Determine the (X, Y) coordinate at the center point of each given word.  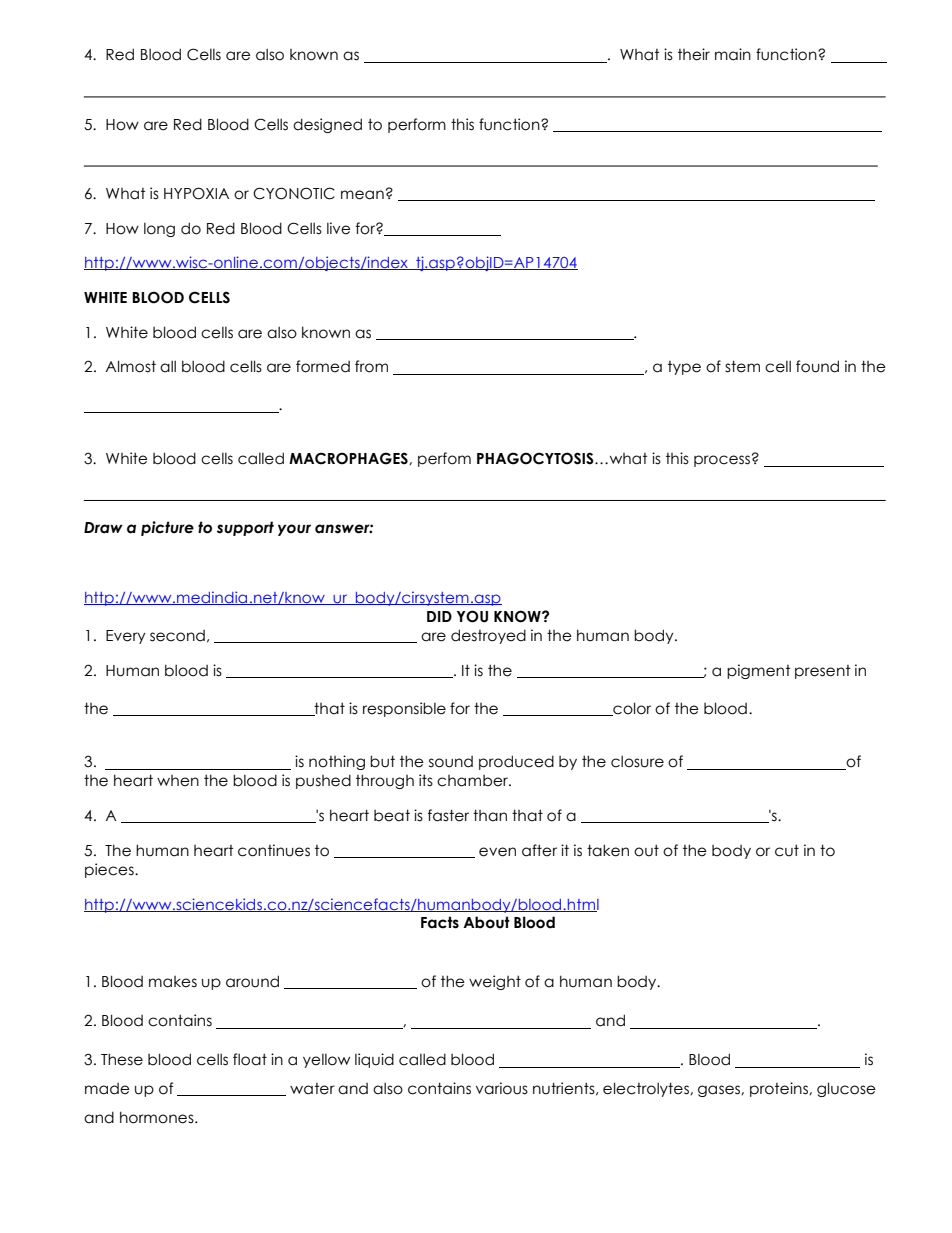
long (159, 230)
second (177, 636)
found (817, 366)
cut (787, 850)
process (722, 461)
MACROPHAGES (349, 458)
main (733, 54)
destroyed (488, 636)
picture (167, 528)
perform (417, 125)
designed (327, 125)
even (497, 852)
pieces (110, 870)
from (371, 366)
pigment (759, 671)
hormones (158, 1117)
